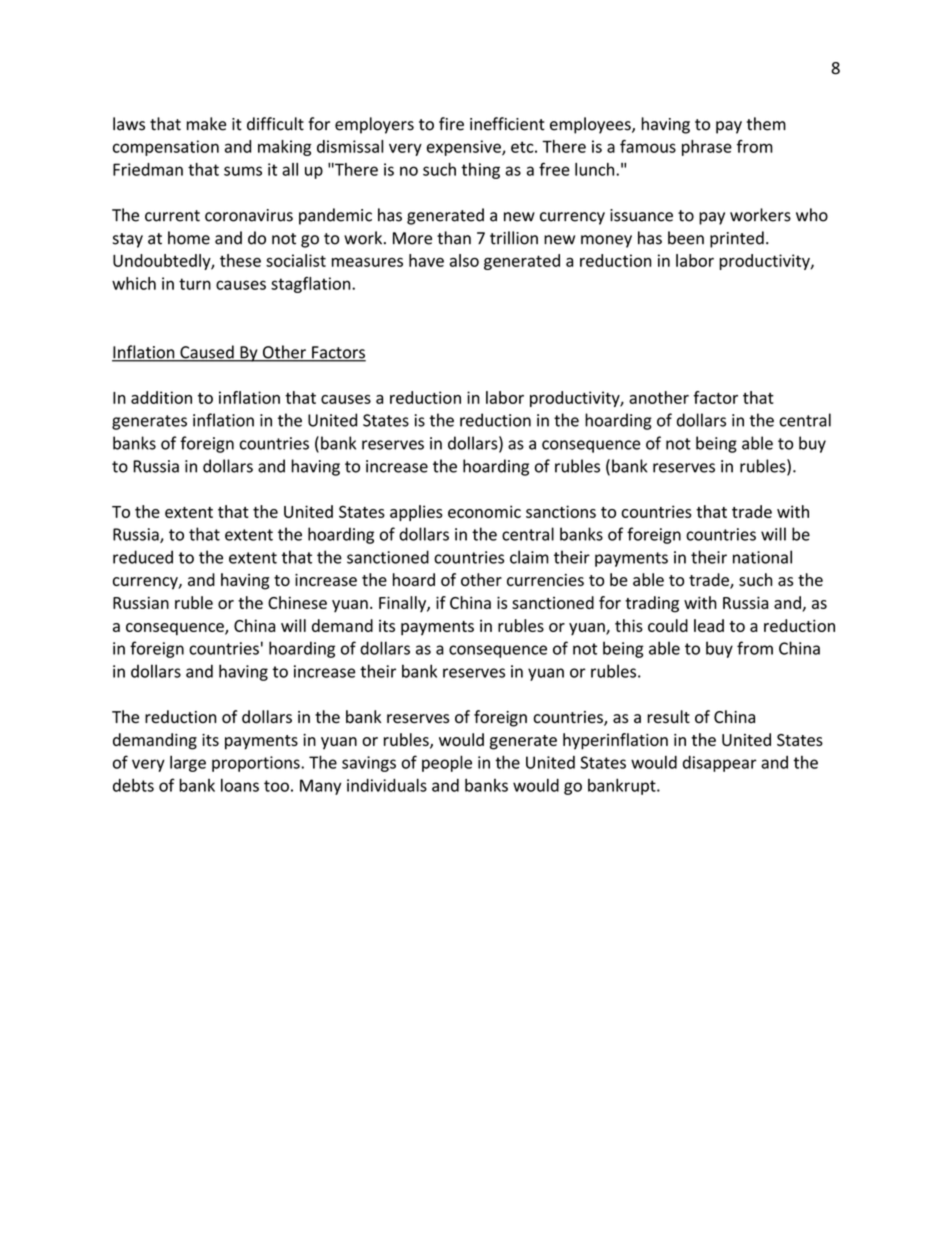 This screenshot has height=1233, width=952. I want to click on also, so click(464, 260).
